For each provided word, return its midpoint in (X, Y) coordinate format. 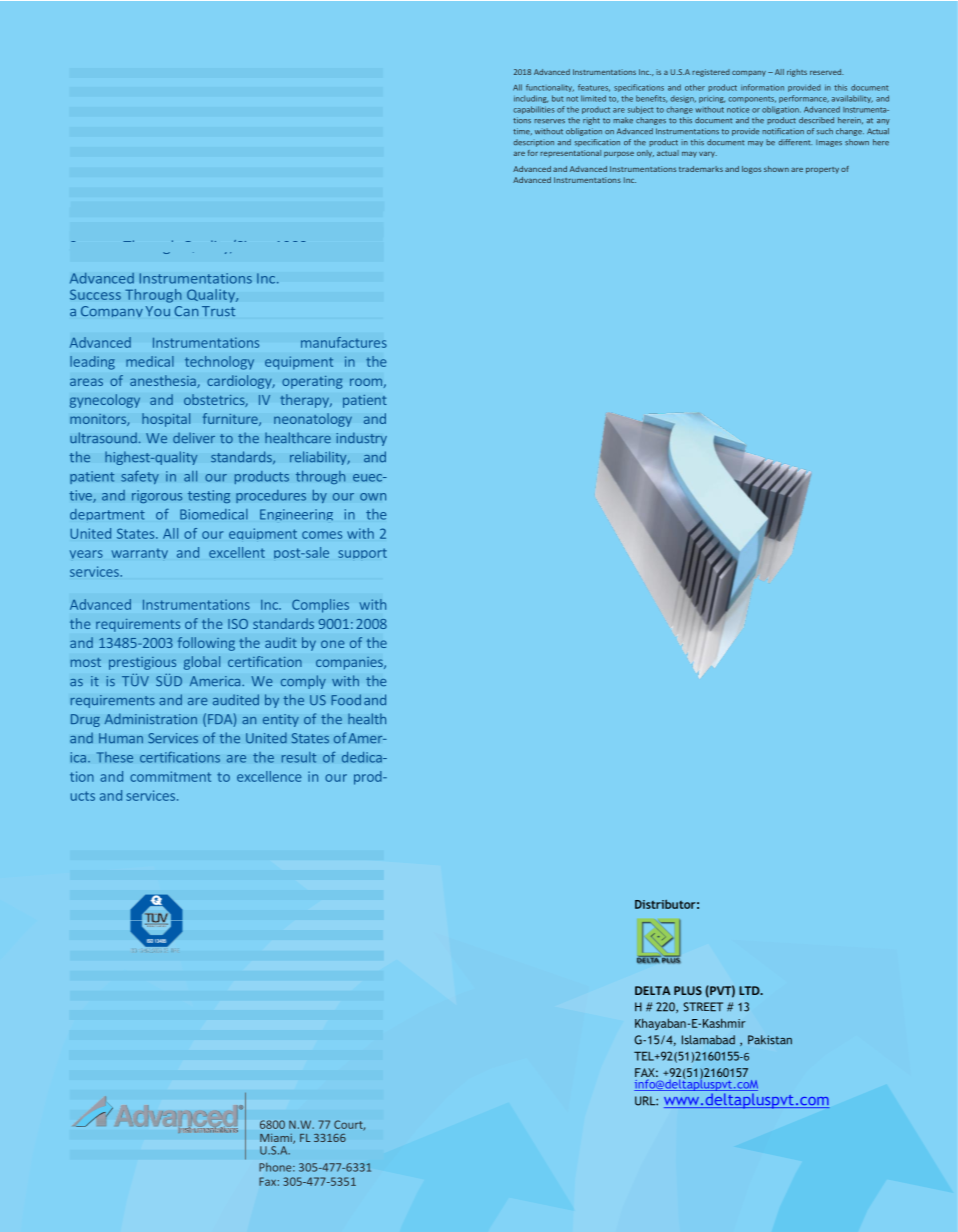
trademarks (701, 169)
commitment (170, 776)
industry (361, 439)
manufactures (344, 342)
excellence (269, 776)
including (531, 99)
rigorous (157, 496)
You (158, 311)
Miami (277, 1138)
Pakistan (770, 1040)
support (362, 553)
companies (350, 663)
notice (738, 110)
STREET (703, 1007)
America (216, 681)
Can (186, 311)
